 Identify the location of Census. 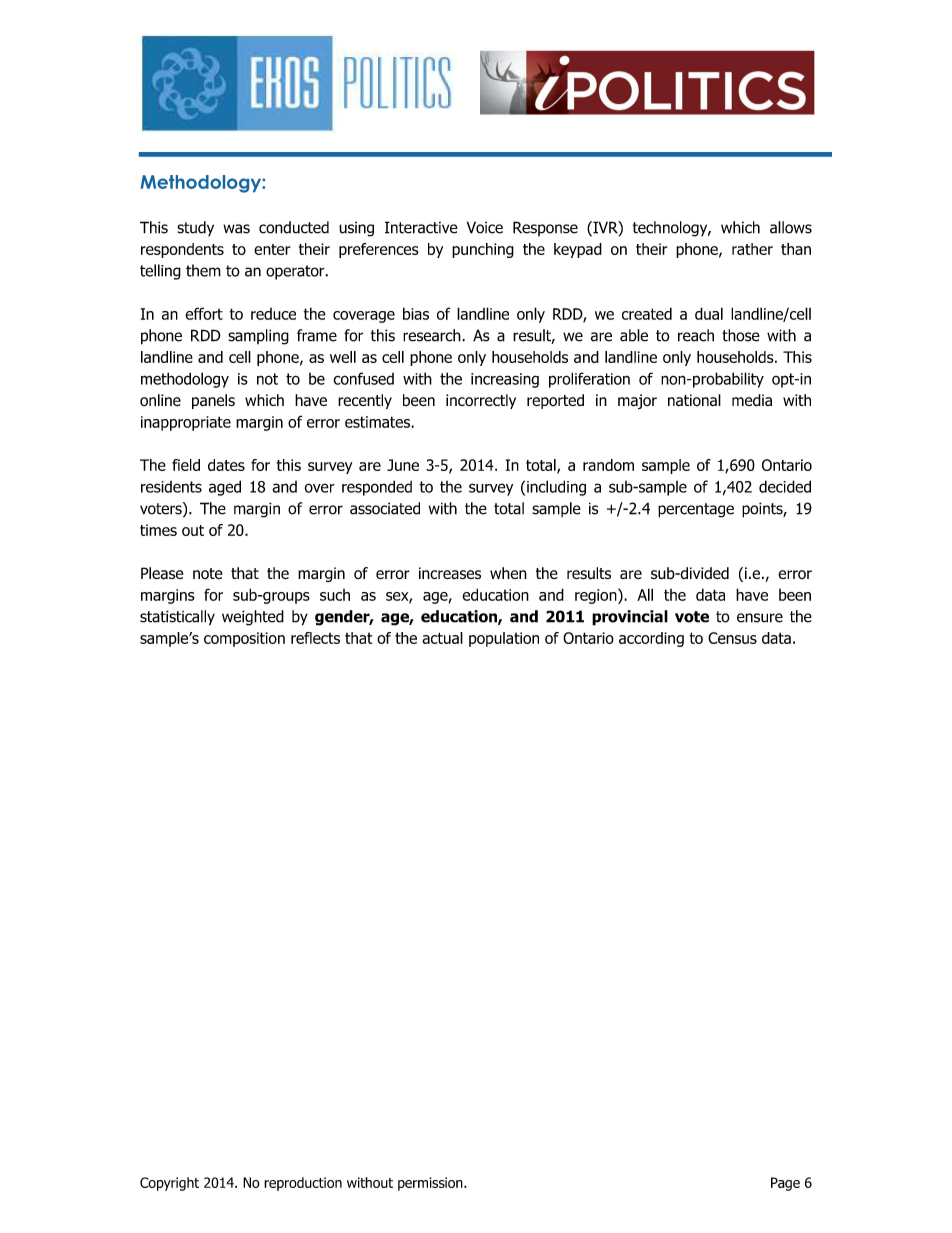
(732, 638).
